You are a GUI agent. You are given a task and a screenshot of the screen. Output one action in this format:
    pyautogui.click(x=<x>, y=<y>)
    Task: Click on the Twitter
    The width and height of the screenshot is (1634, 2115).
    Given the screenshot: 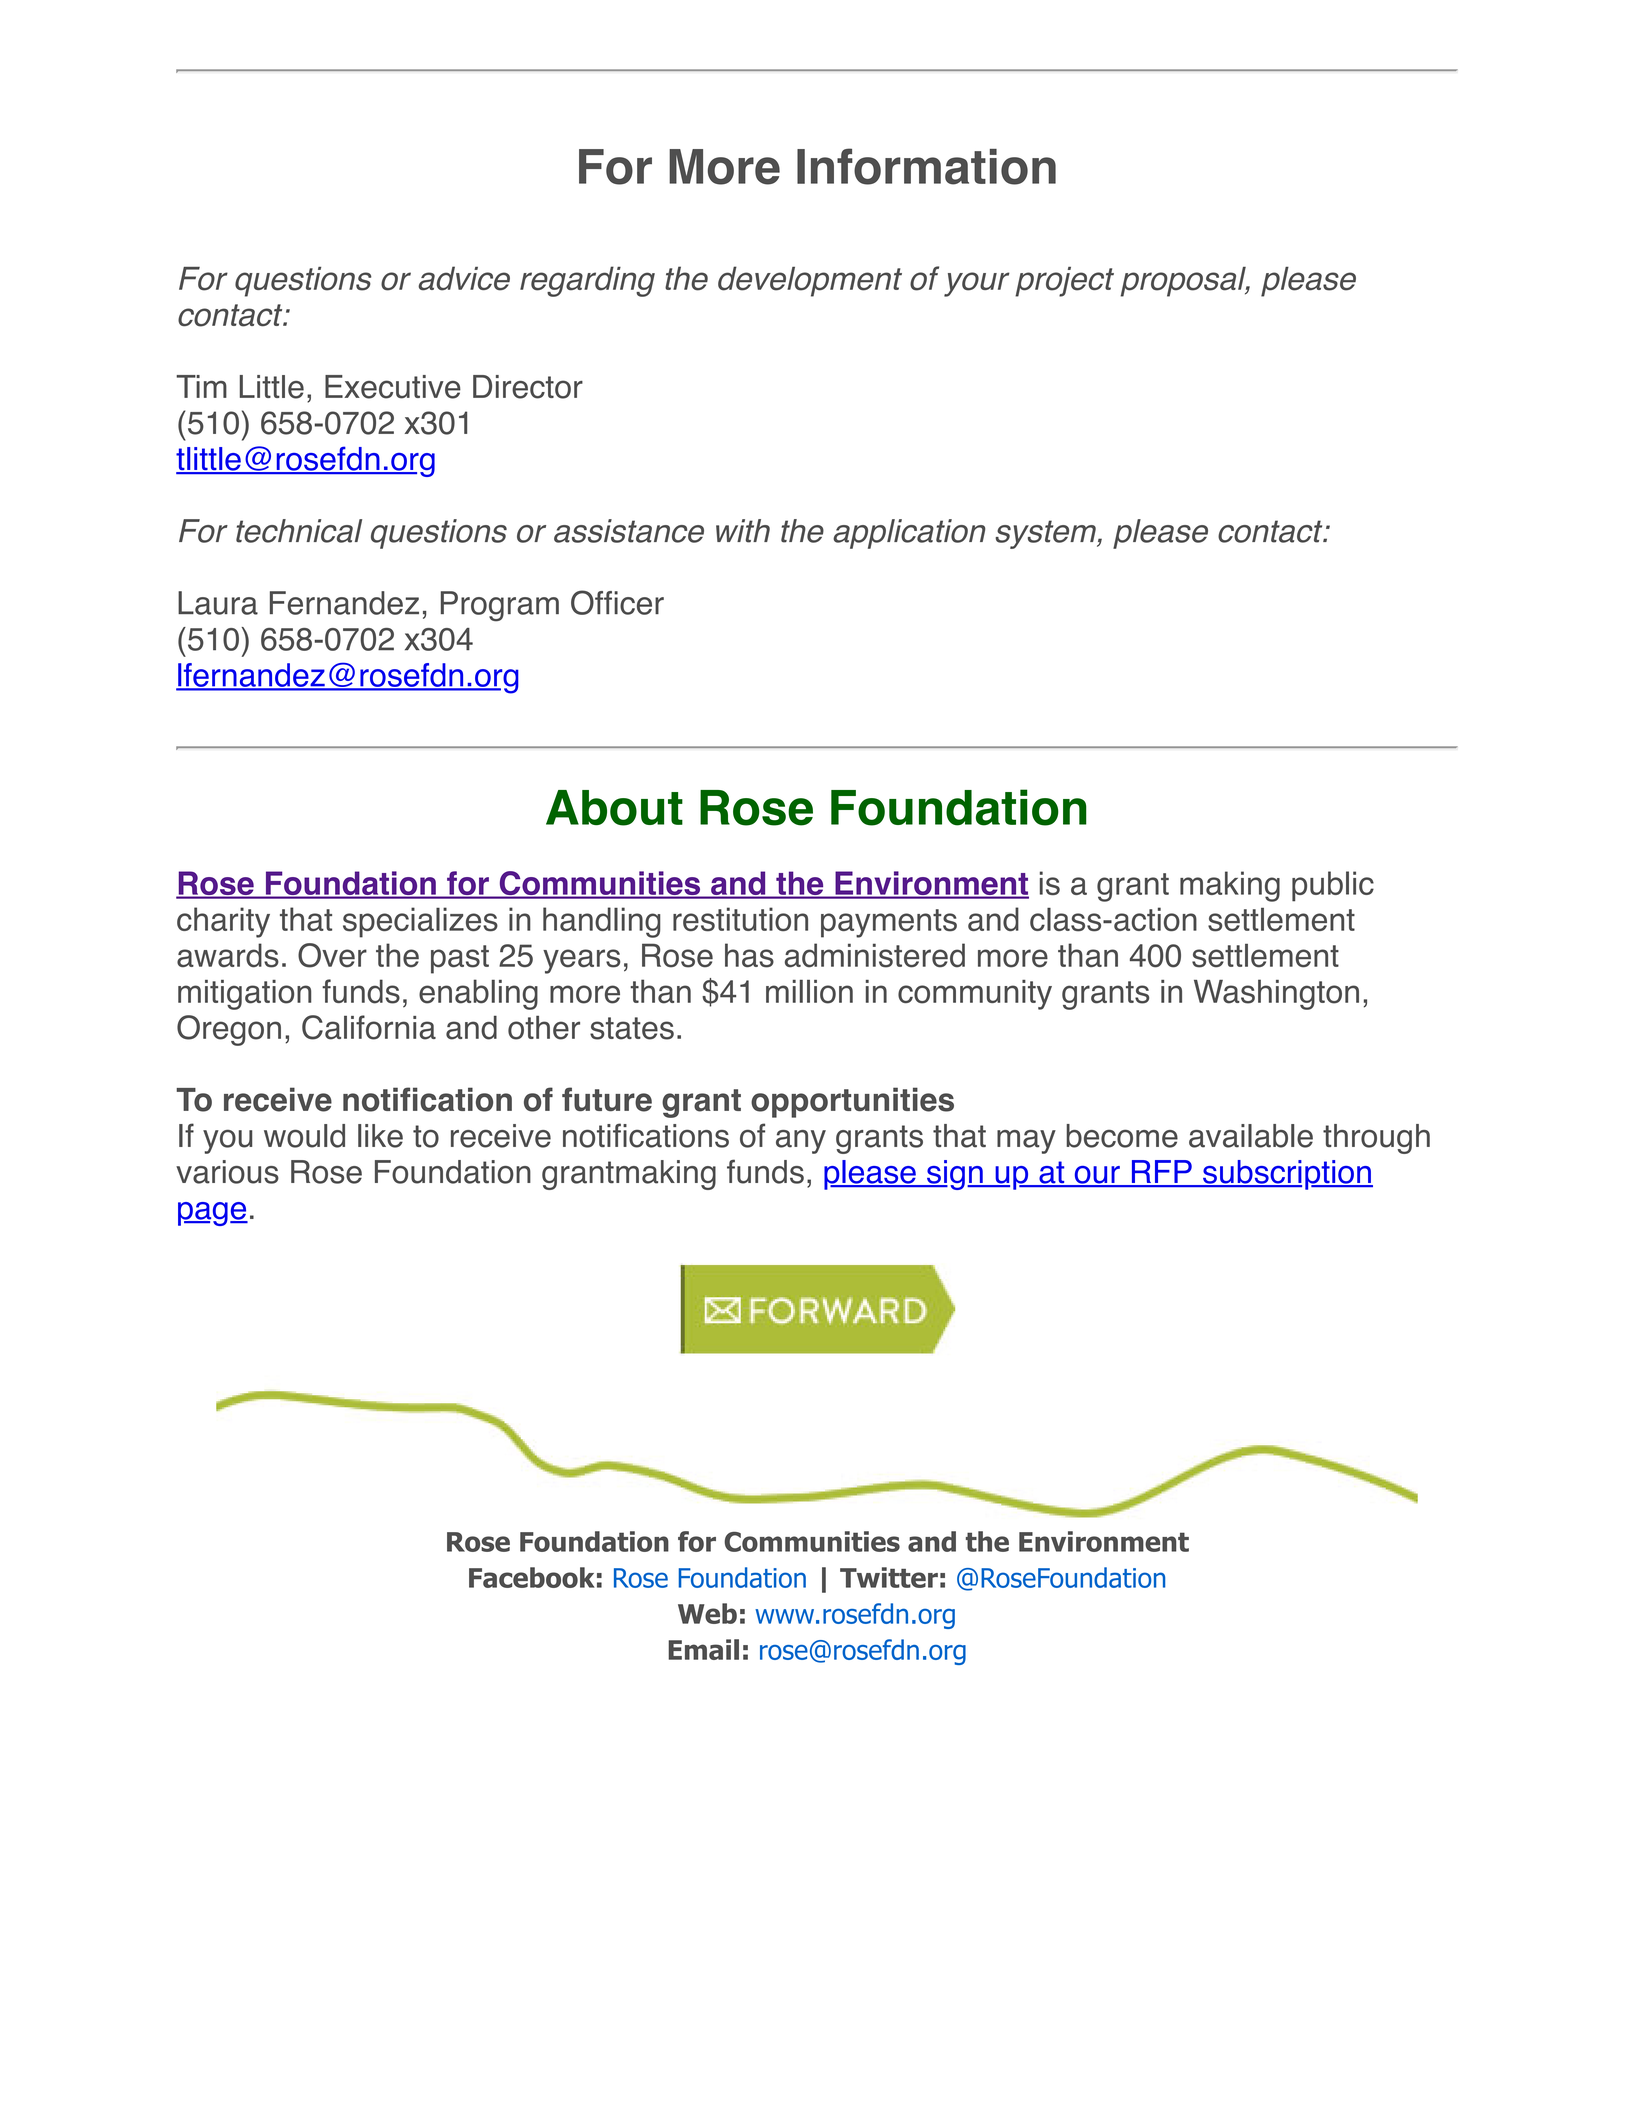 What is the action you would take?
    pyautogui.click(x=889, y=1577)
